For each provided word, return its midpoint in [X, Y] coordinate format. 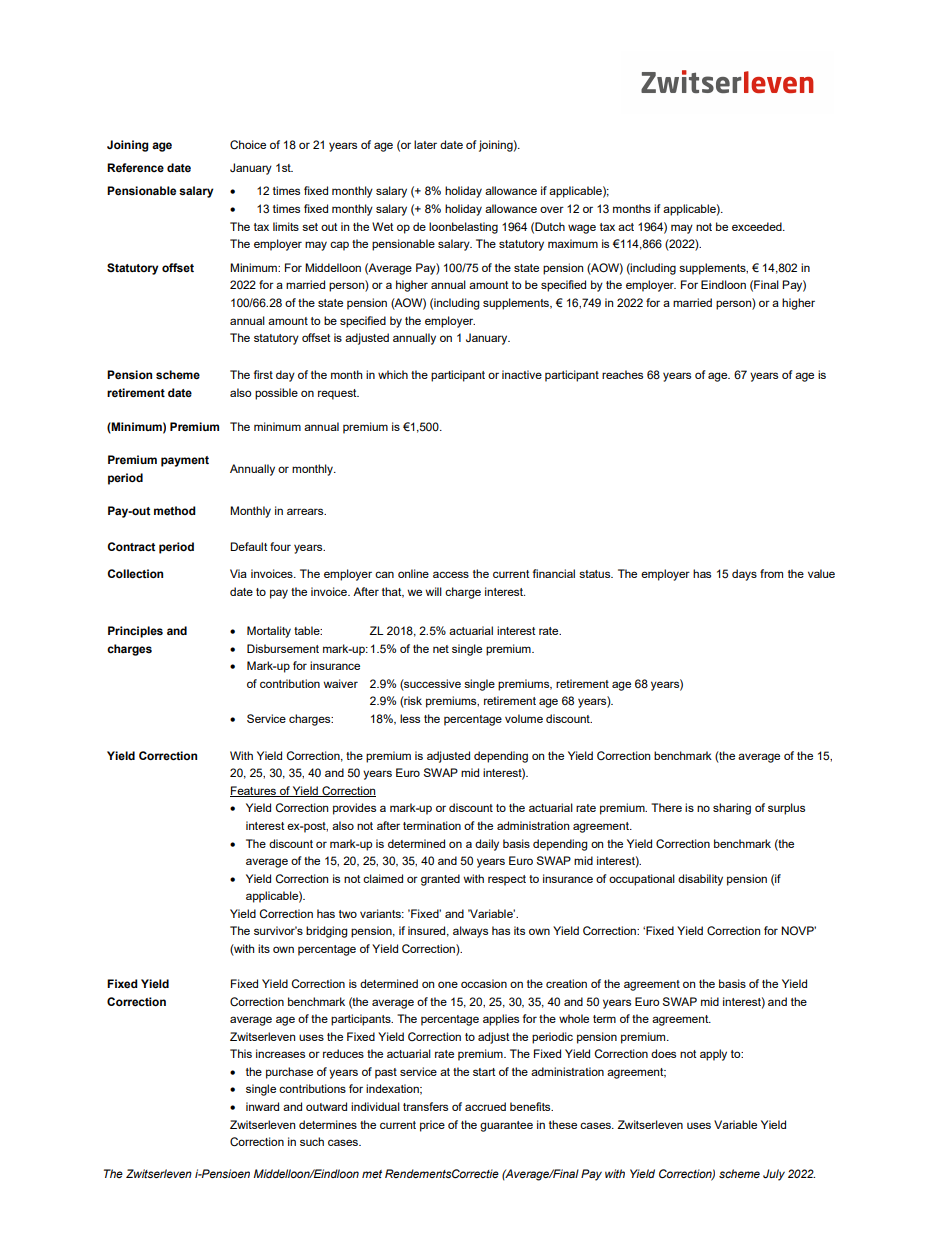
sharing [732, 809]
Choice [248, 145]
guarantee [506, 1126]
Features [254, 791]
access [451, 574]
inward [262, 1106]
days [744, 575]
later [425, 144]
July [774, 1175]
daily [487, 845]
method [175, 510]
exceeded [758, 226]
